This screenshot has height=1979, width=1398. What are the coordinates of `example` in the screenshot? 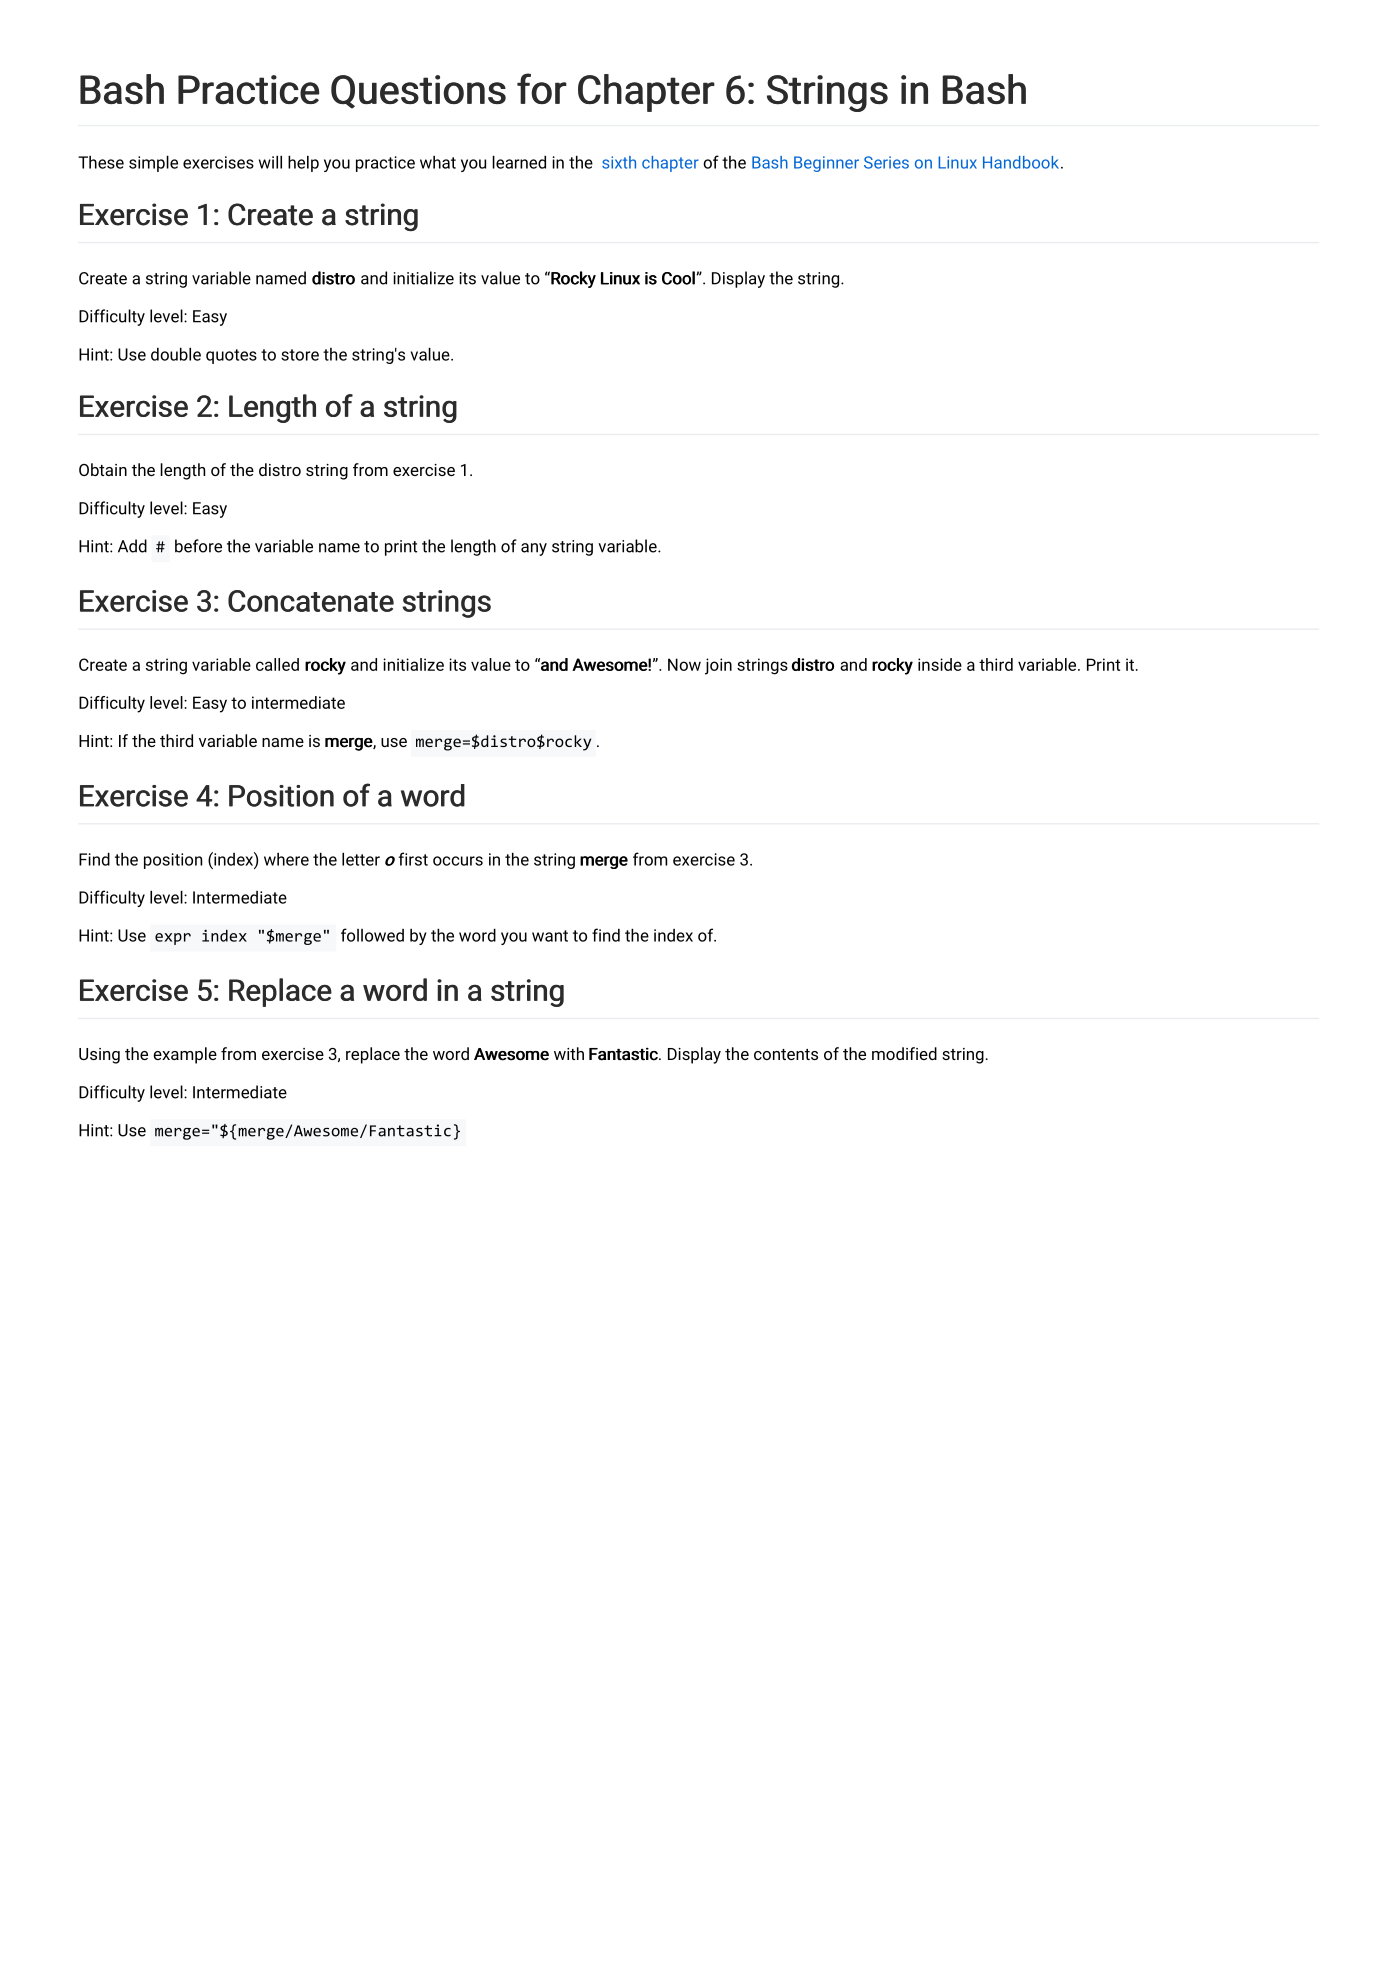 It's located at (185, 1055).
